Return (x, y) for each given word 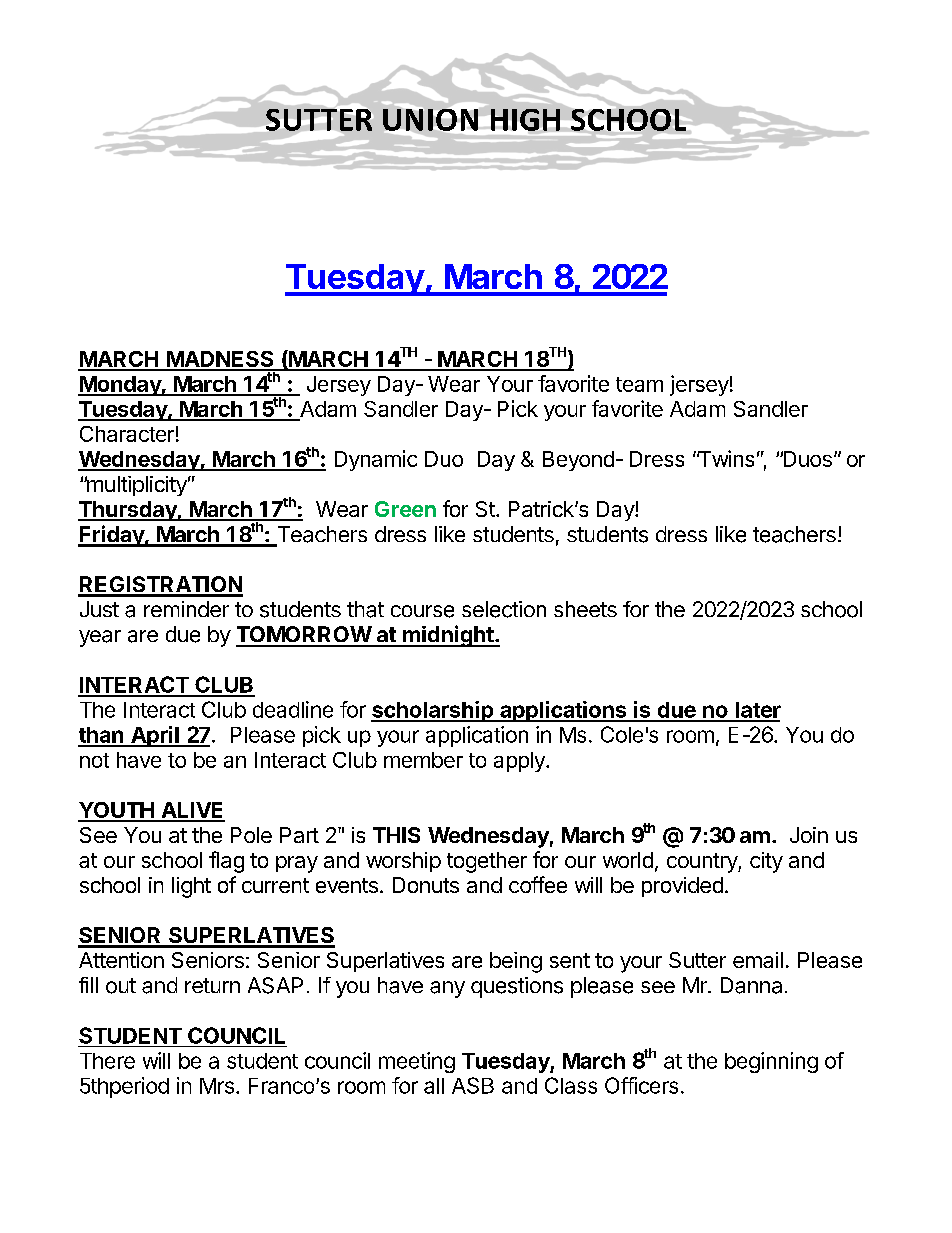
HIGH (525, 120)
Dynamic (376, 460)
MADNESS (220, 360)
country (703, 863)
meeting (417, 1062)
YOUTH (117, 811)
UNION (430, 120)
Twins (725, 458)
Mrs (217, 1086)
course (422, 611)
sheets (585, 609)
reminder (186, 609)
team (639, 384)
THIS (396, 835)
